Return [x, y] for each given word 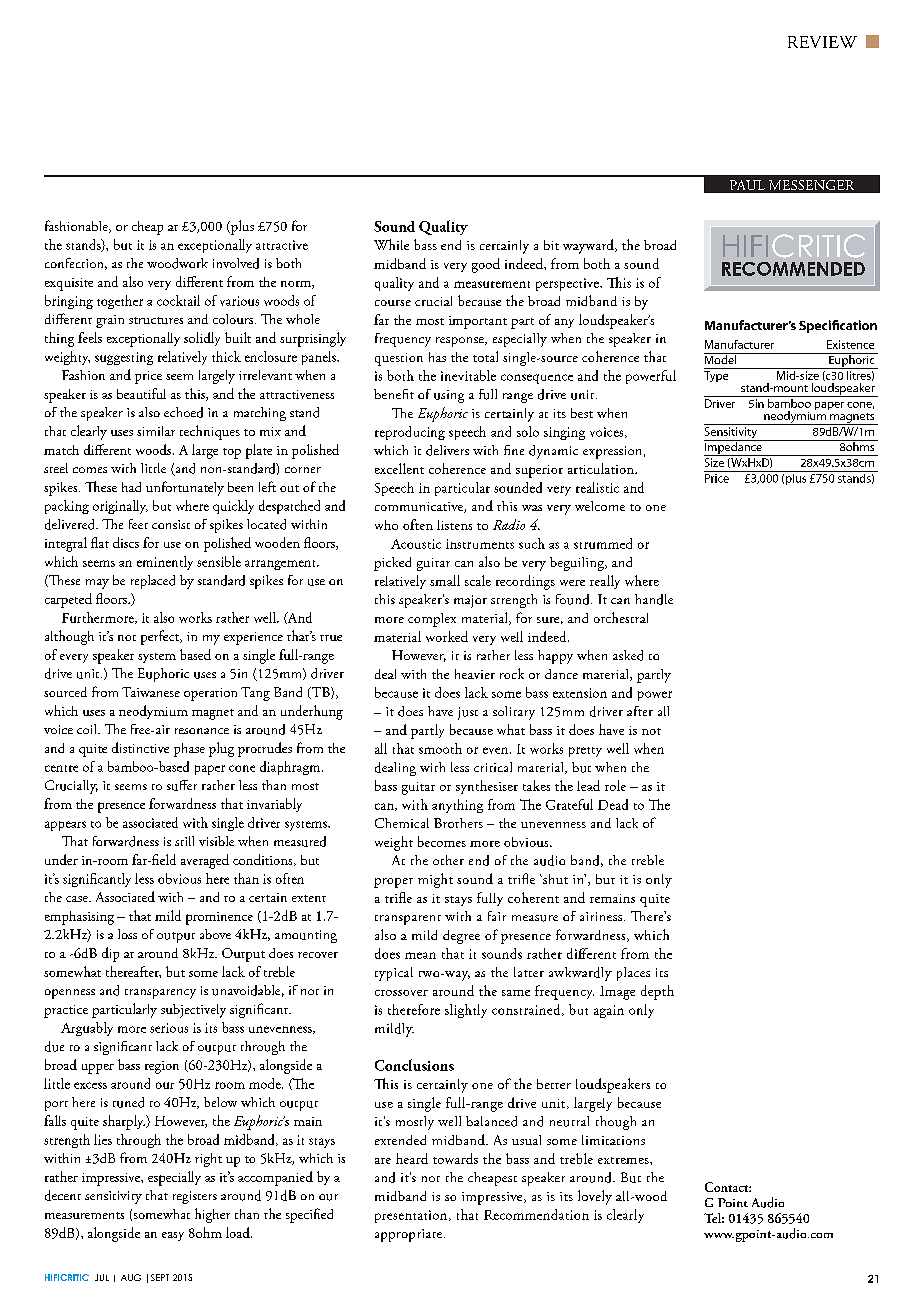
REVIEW [822, 42]
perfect [161, 637]
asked [628, 655]
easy [173, 1236]
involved [236, 263]
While [391, 244]
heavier [475, 674]
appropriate [410, 1235]
